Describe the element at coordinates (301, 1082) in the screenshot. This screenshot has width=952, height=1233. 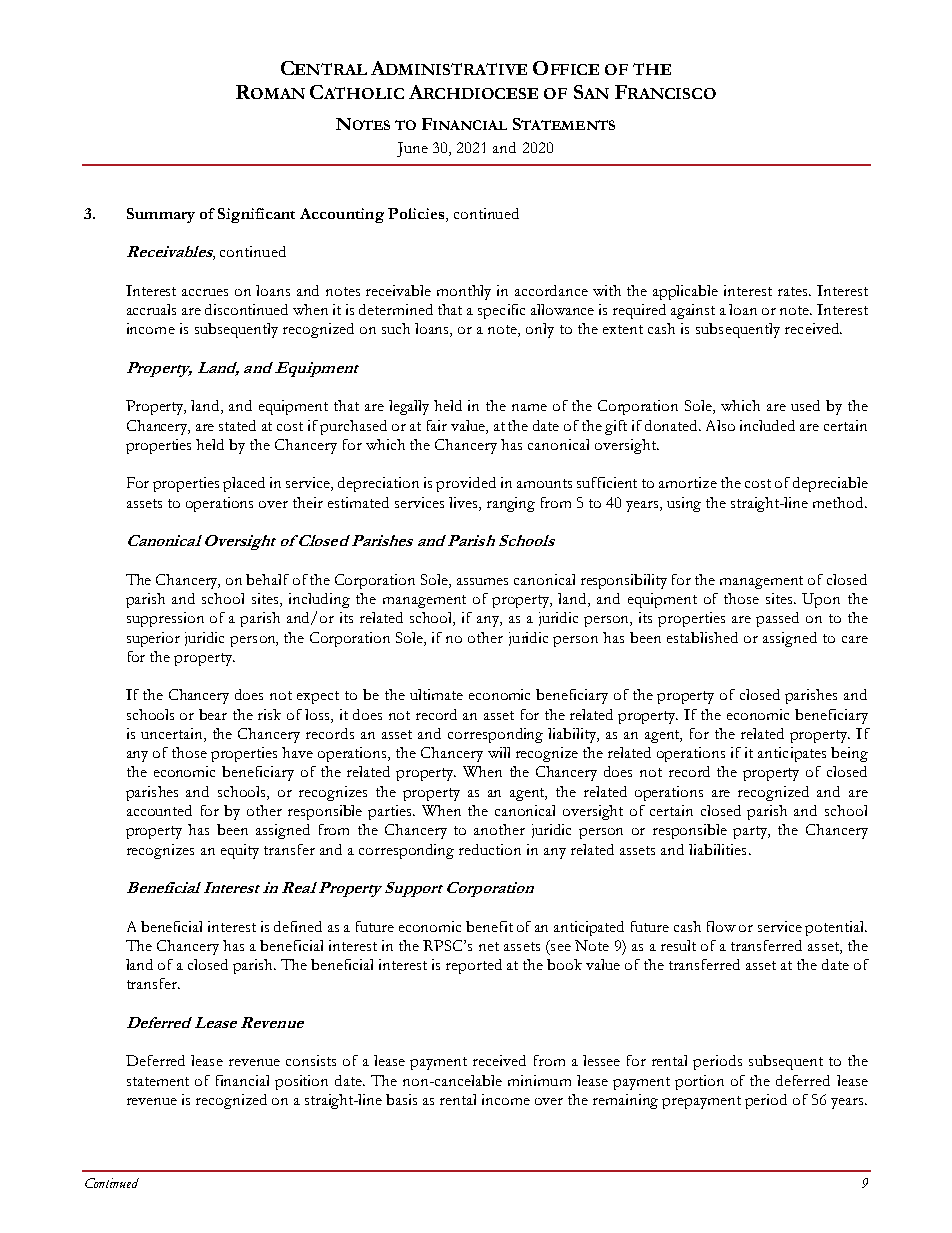
I see `position` at that location.
